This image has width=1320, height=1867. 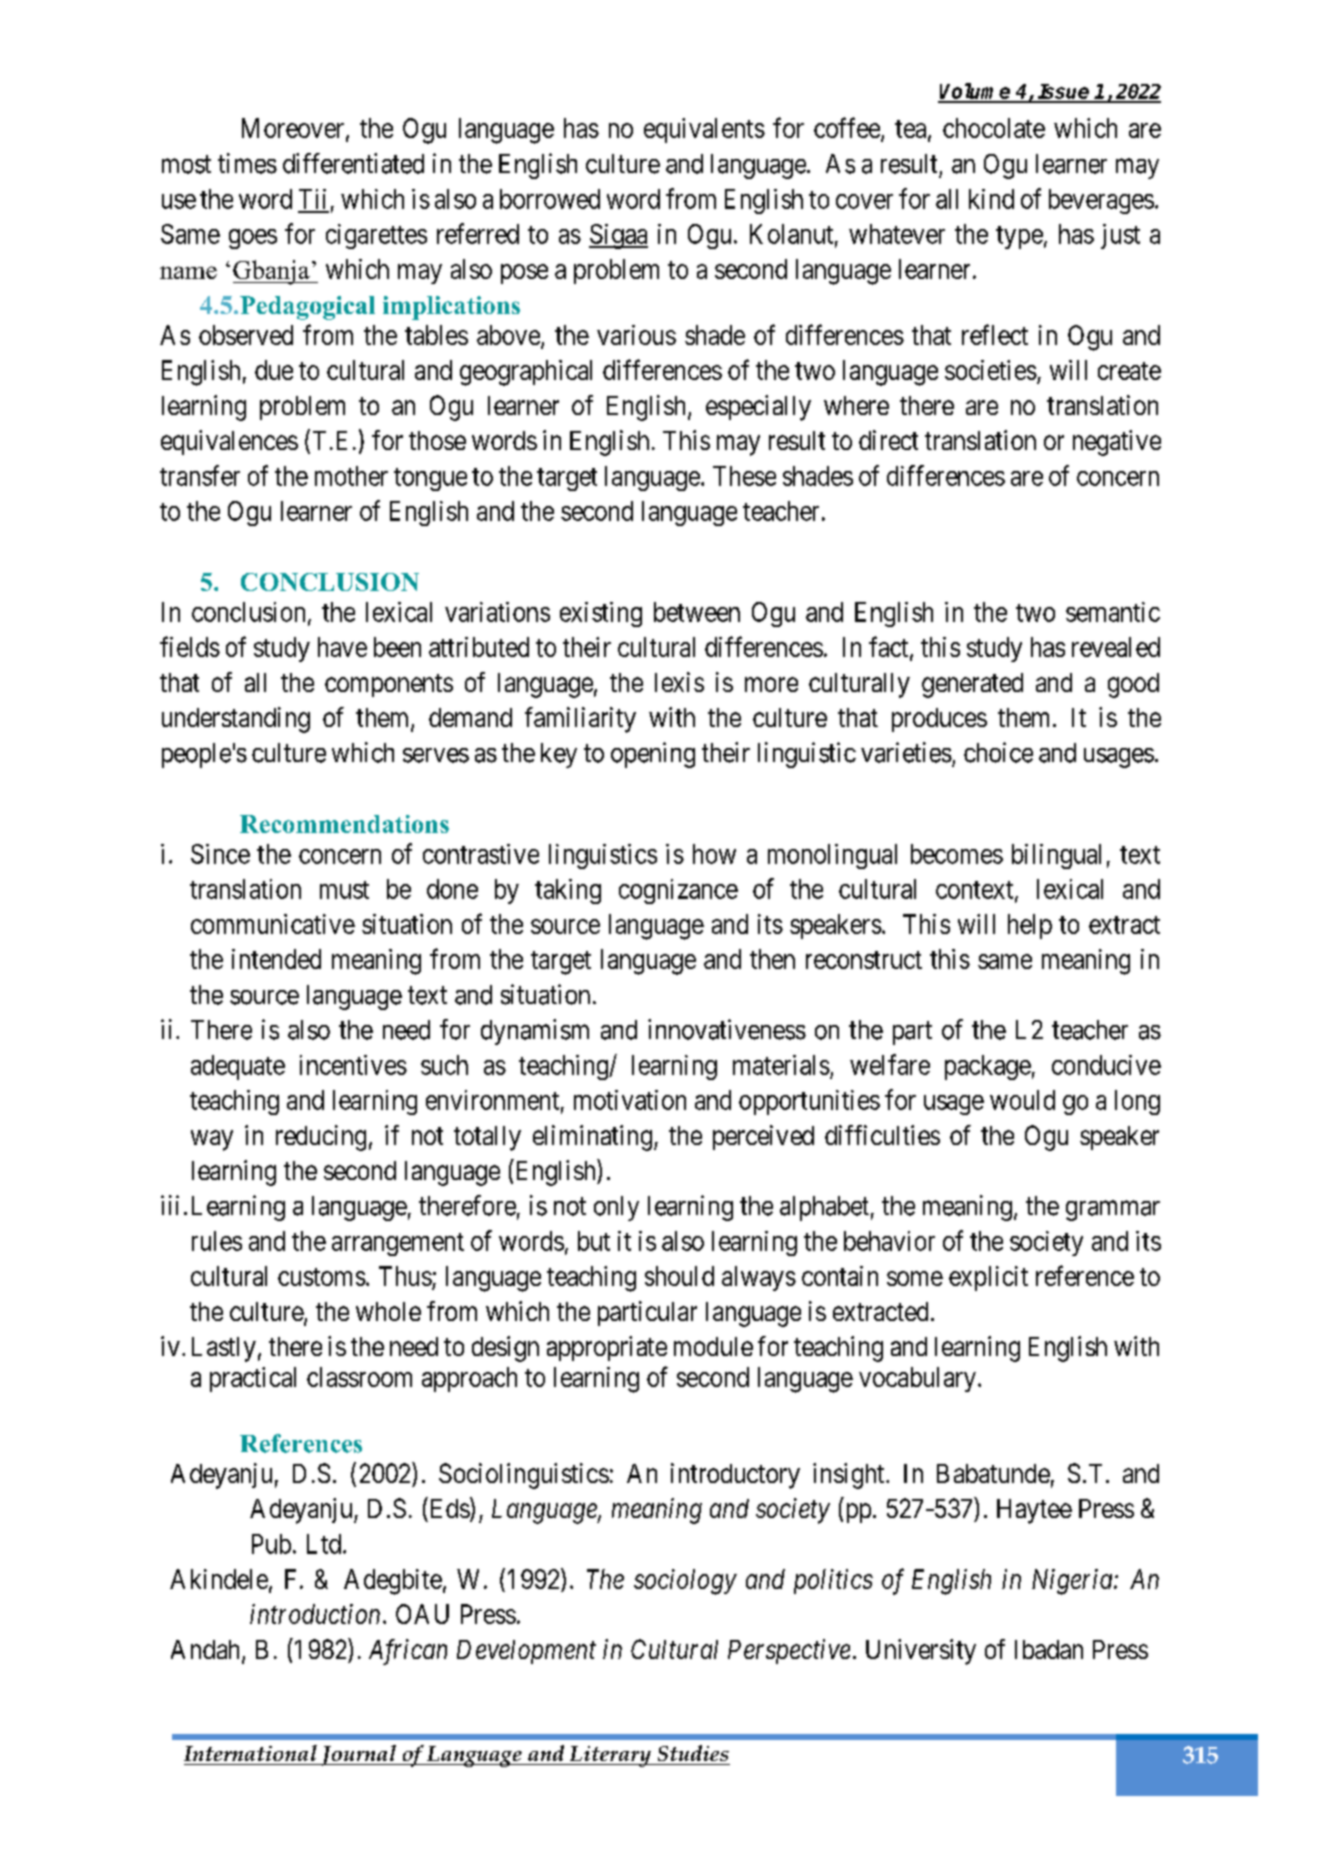 What do you see at coordinates (679, 682) in the image?
I see `lexis` at bounding box center [679, 682].
